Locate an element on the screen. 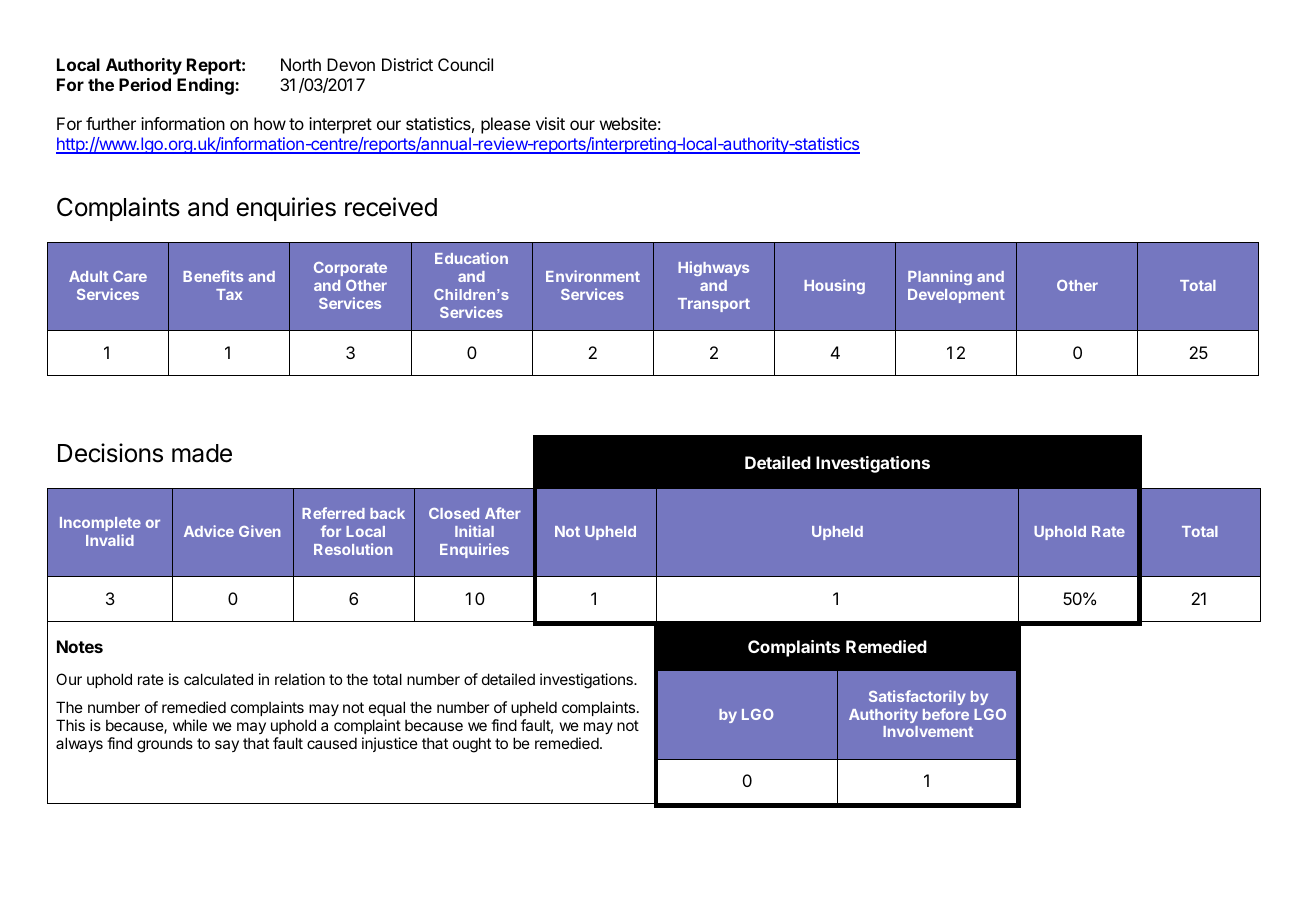 This screenshot has width=1308, height=924. ought is located at coordinates (472, 745).
